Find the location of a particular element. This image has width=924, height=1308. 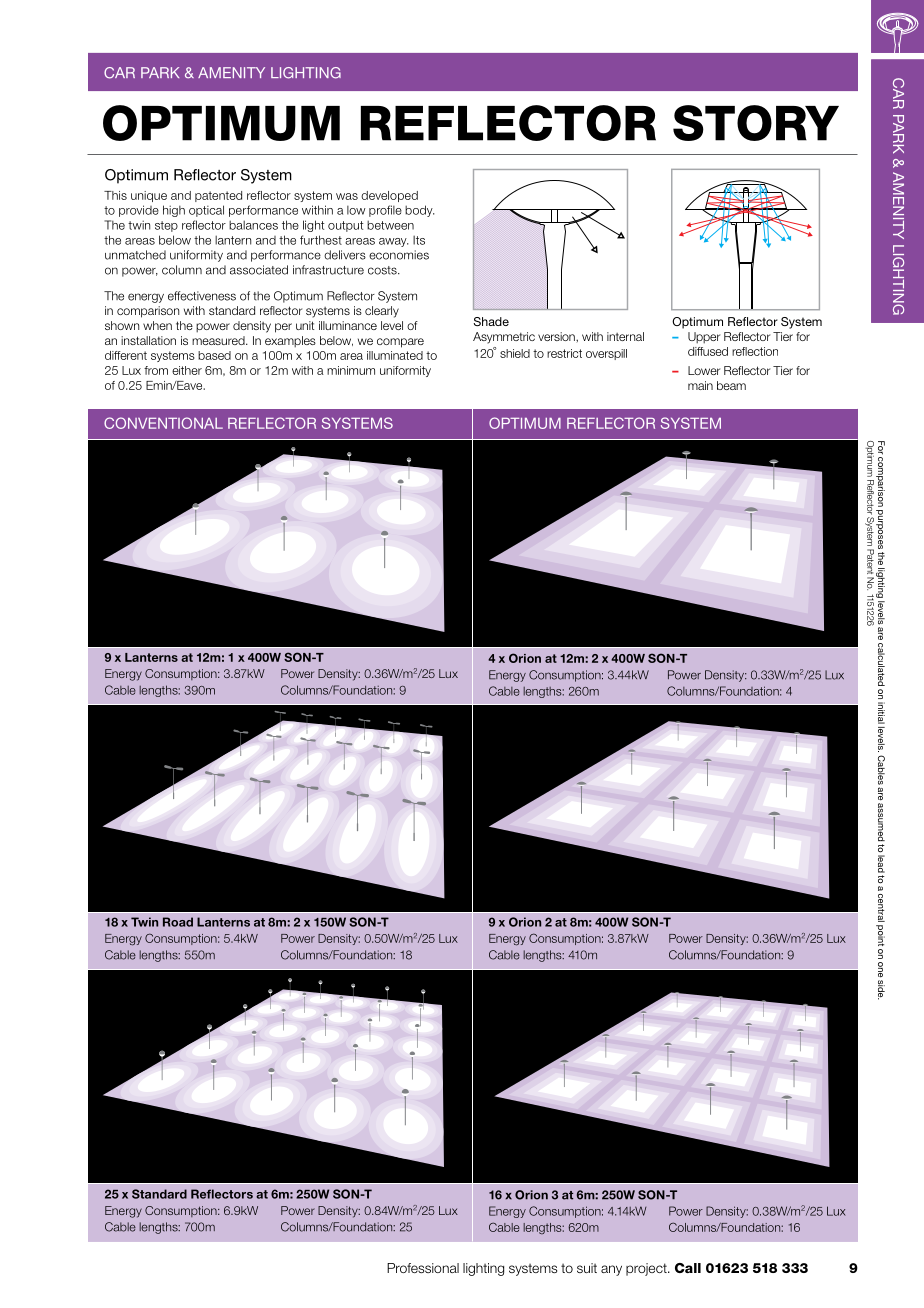

optical is located at coordinates (206, 211).
